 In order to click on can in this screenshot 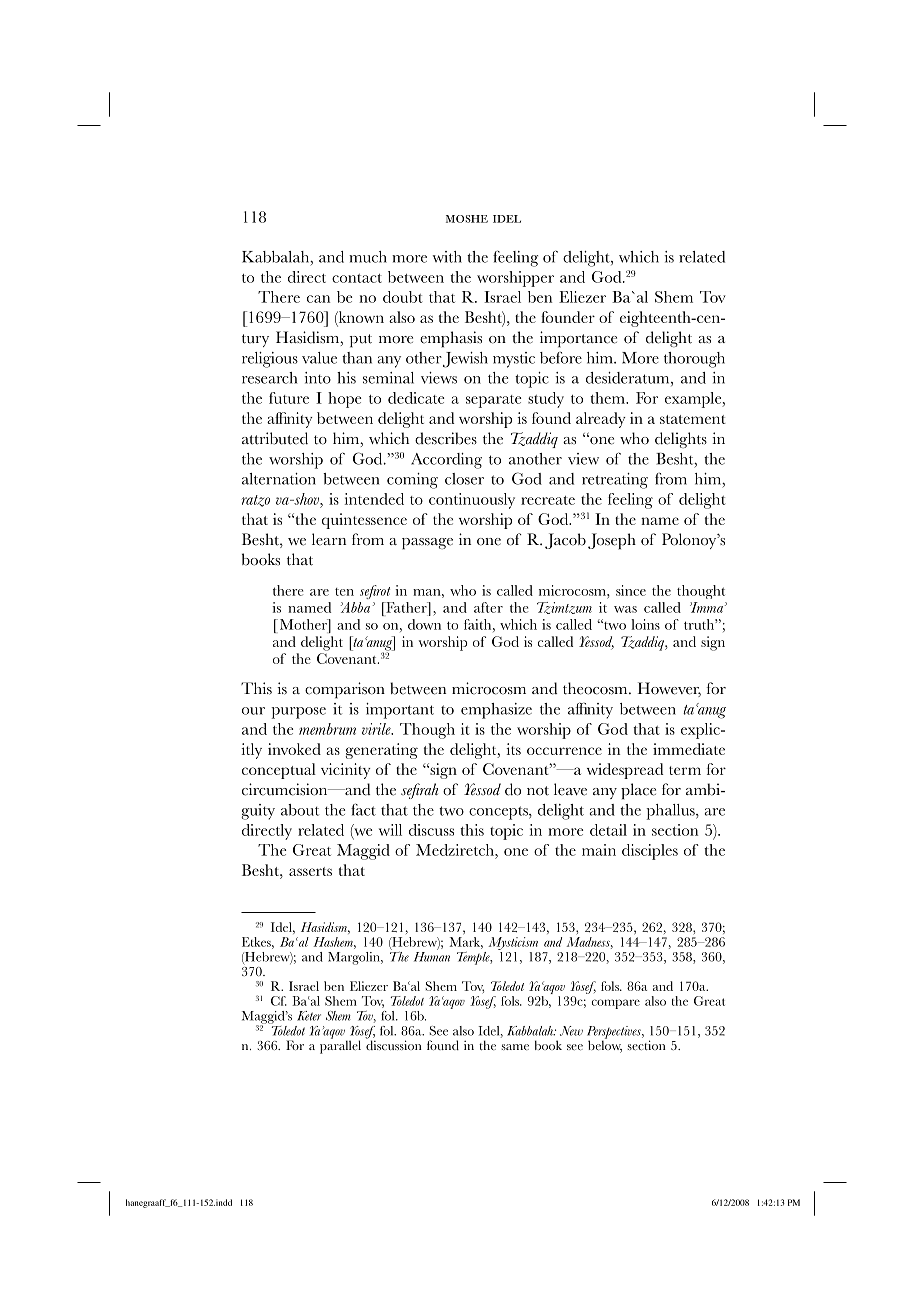, I will do `click(318, 299)`.
